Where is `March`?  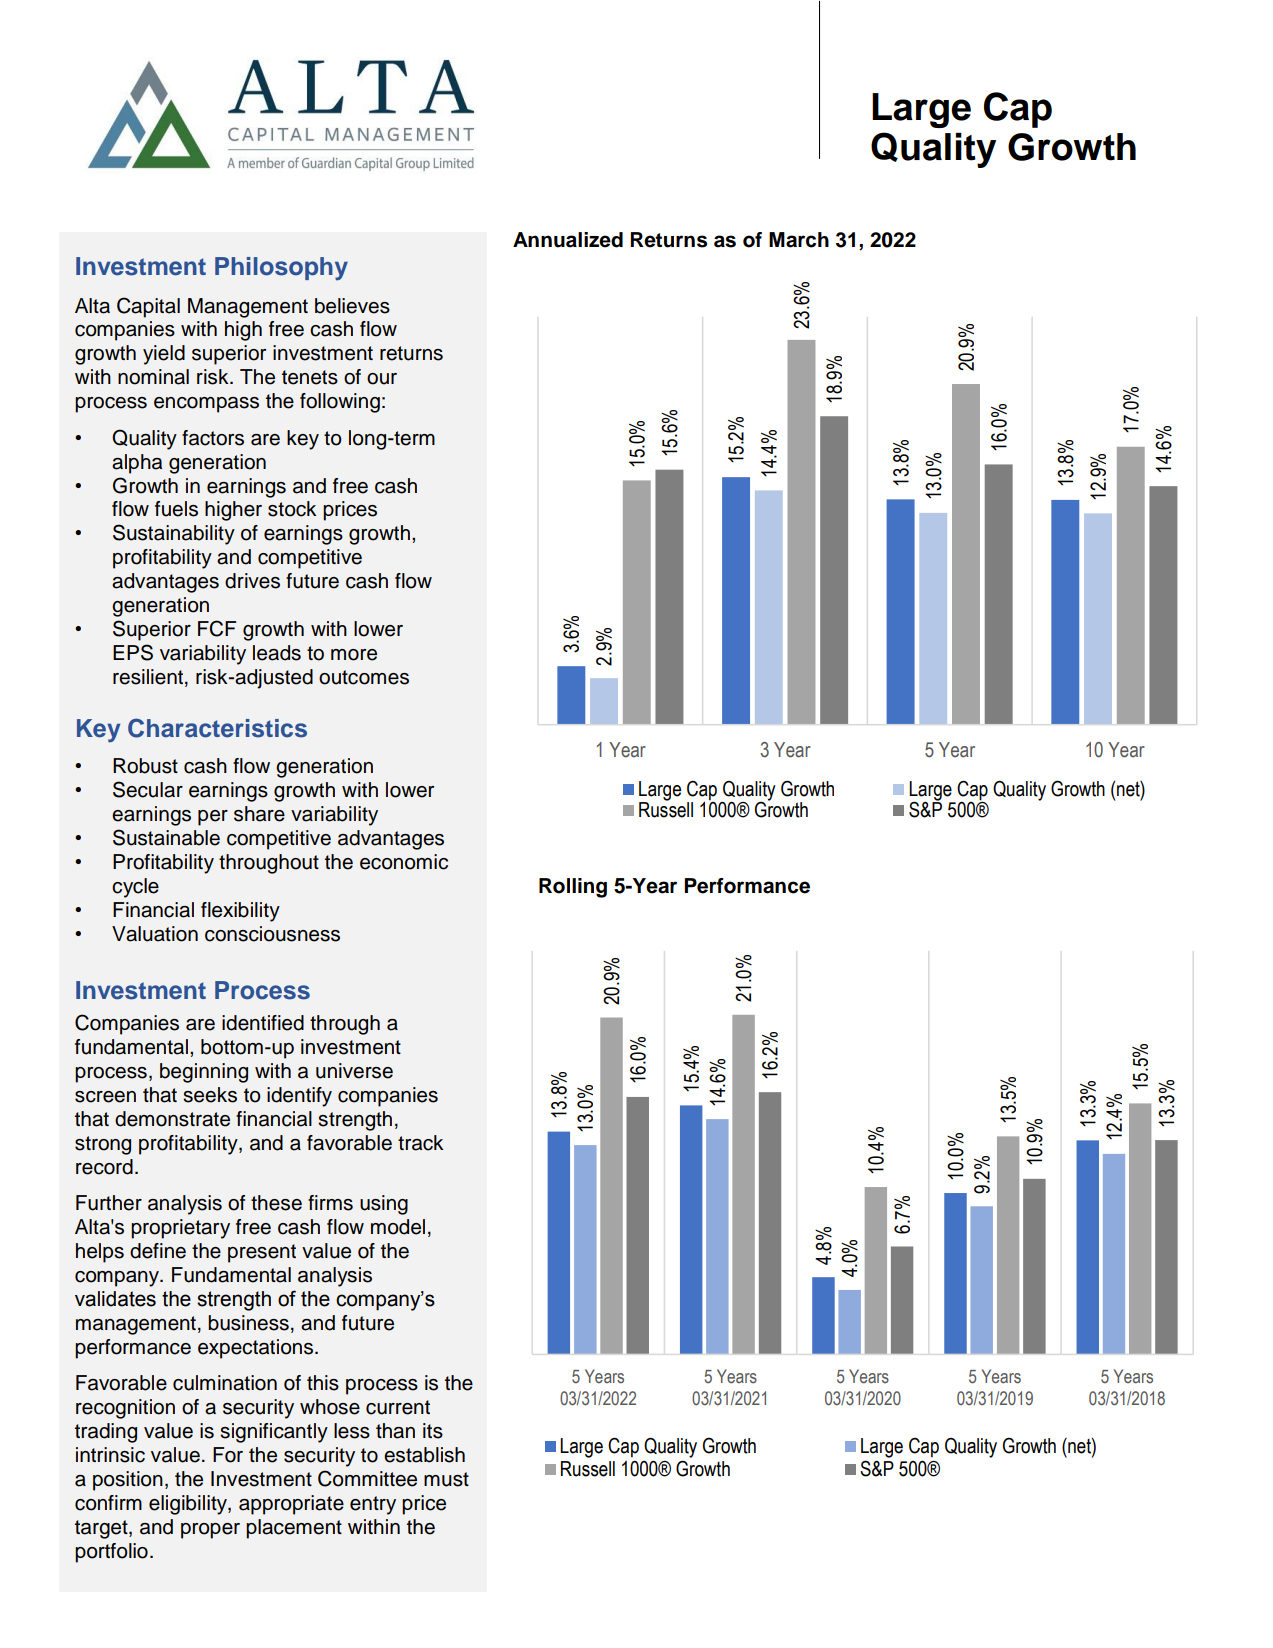 March is located at coordinates (799, 240).
